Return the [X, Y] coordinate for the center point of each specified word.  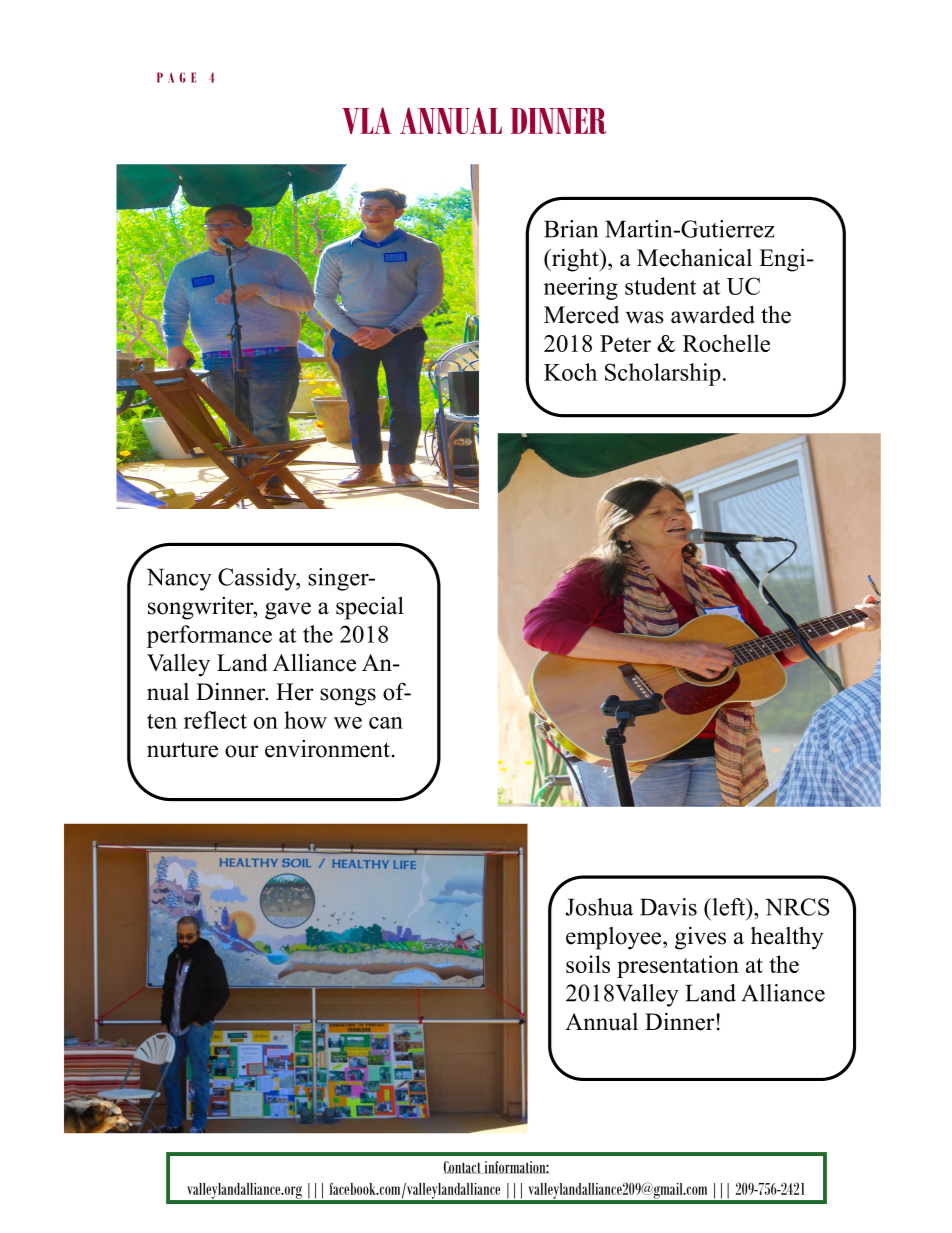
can [386, 723]
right [575, 260]
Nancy [179, 579]
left [729, 907]
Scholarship [663, 374]
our [241, 751]
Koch [570, 372]
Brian [571, 229]
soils [588, 964]
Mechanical [694, 257]
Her [295, 692]
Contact [463, 1167]
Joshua [599, 907]
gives [700, 938]
